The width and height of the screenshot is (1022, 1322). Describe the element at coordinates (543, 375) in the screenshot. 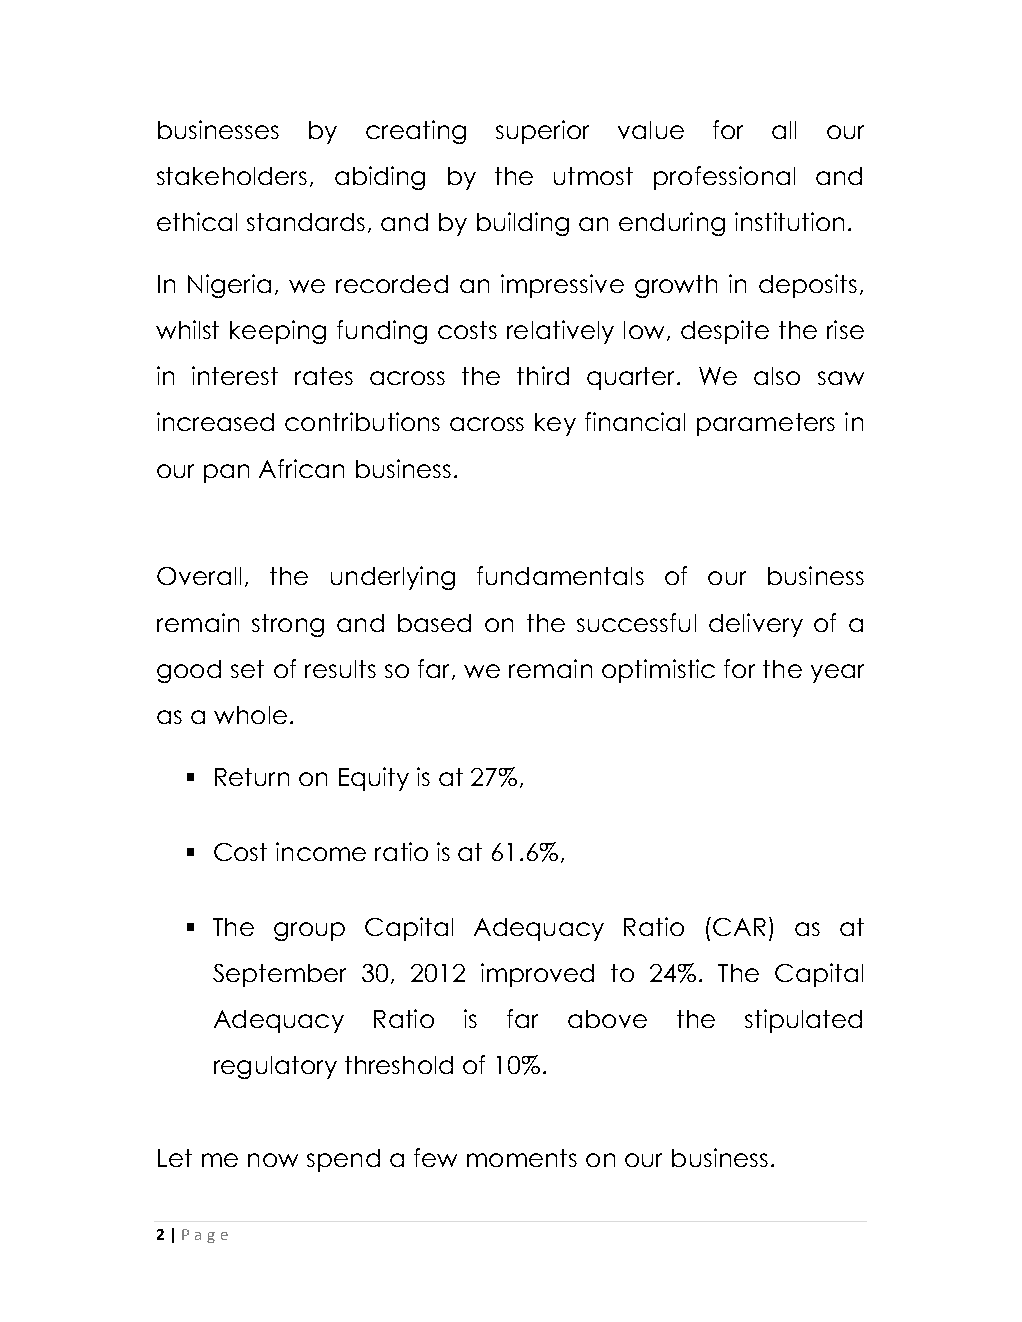

I see `third` at that location.
